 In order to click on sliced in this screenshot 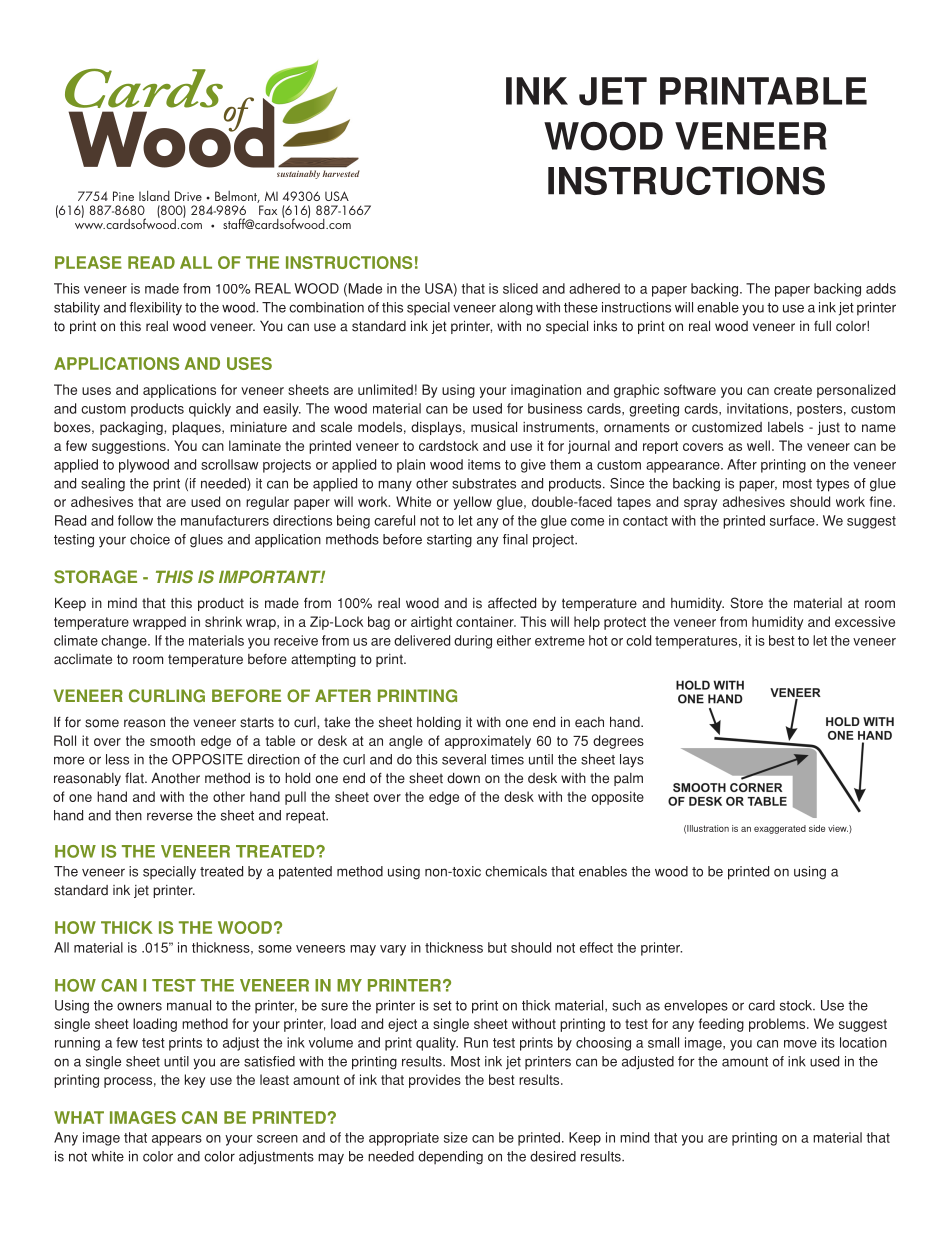, I will do `click(520, 288)`.
